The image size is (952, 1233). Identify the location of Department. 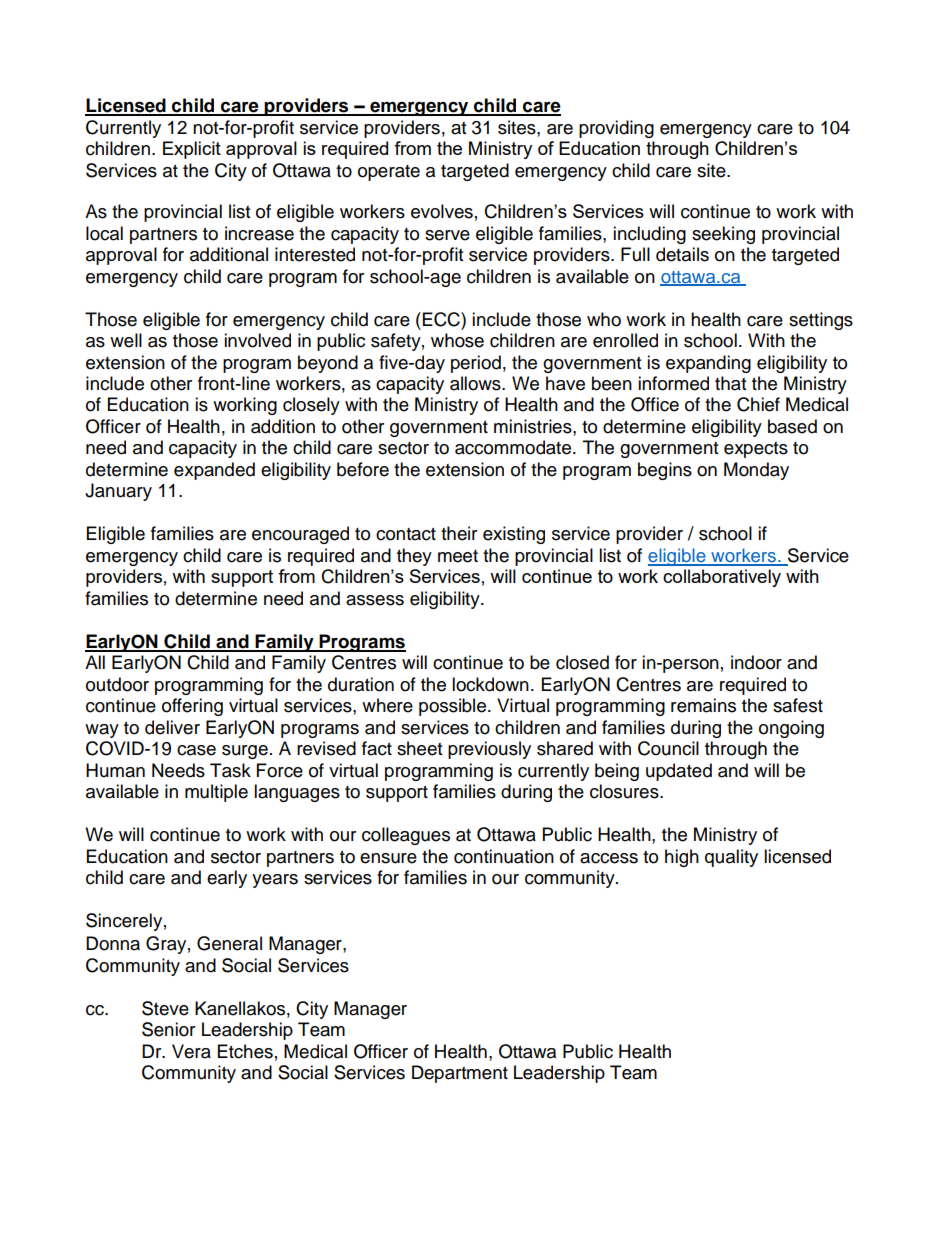
(460, 1074).
